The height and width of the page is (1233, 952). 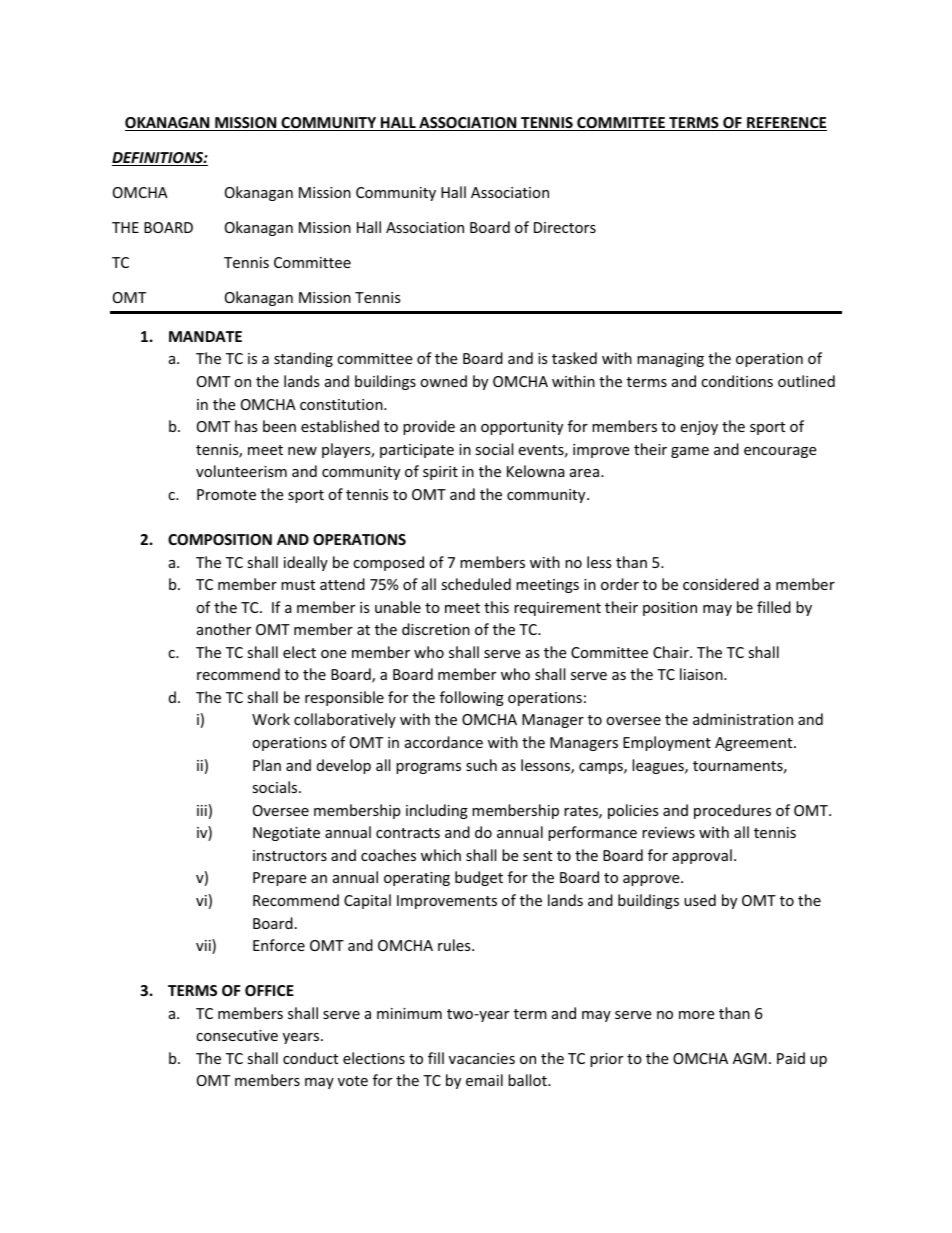 I want to click on vacancies, so click(x=482, y=1058).
